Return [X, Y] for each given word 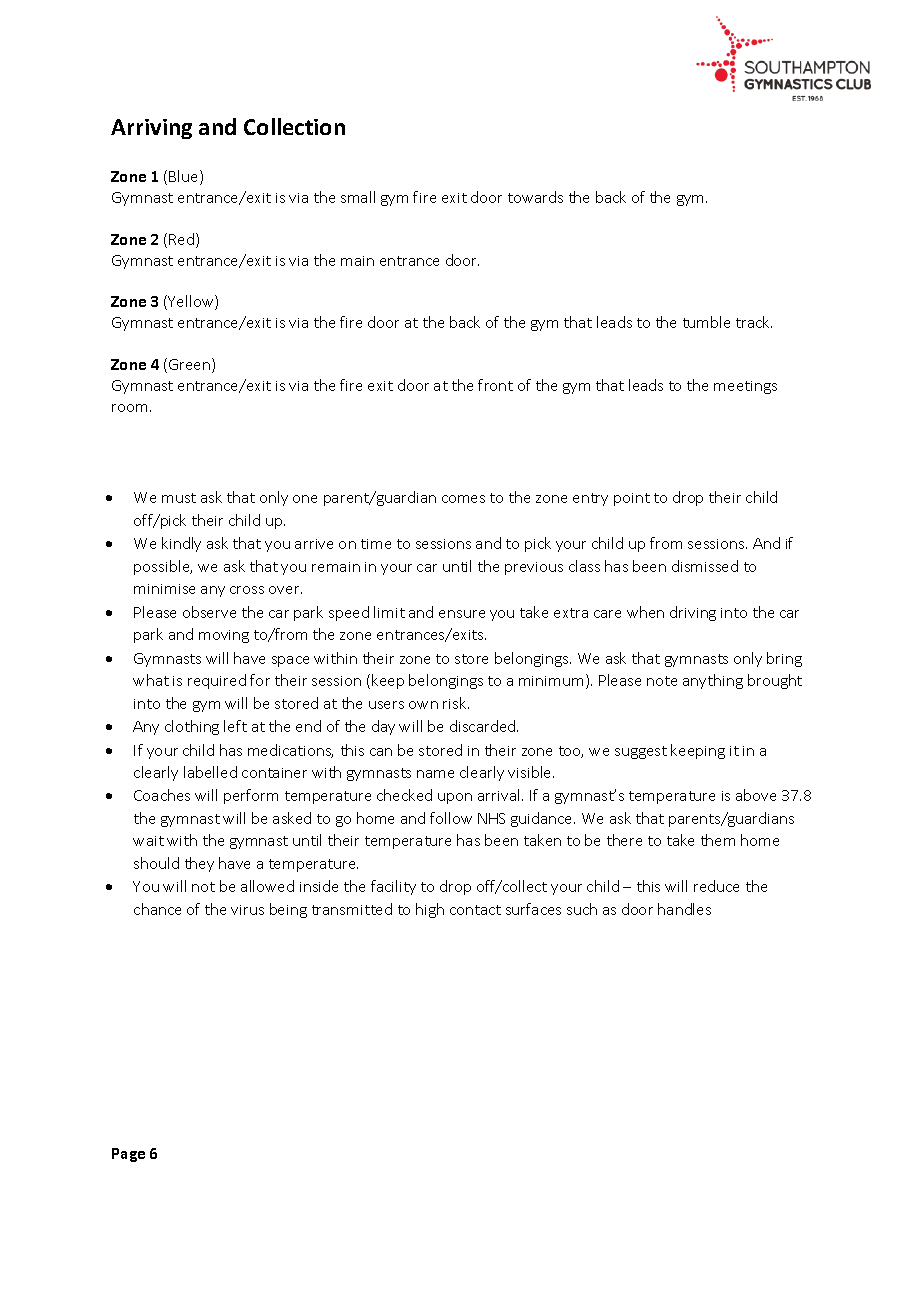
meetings [745, 387]
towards [535, 197]
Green [191, 365]
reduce [716, 886]
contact [475, 910]
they [199, 864]
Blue [185, 177]
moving [224, 636]
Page [128, 1155]
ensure [462, 614]
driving [693, 613]
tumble [706, 322]
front [495, 385]
